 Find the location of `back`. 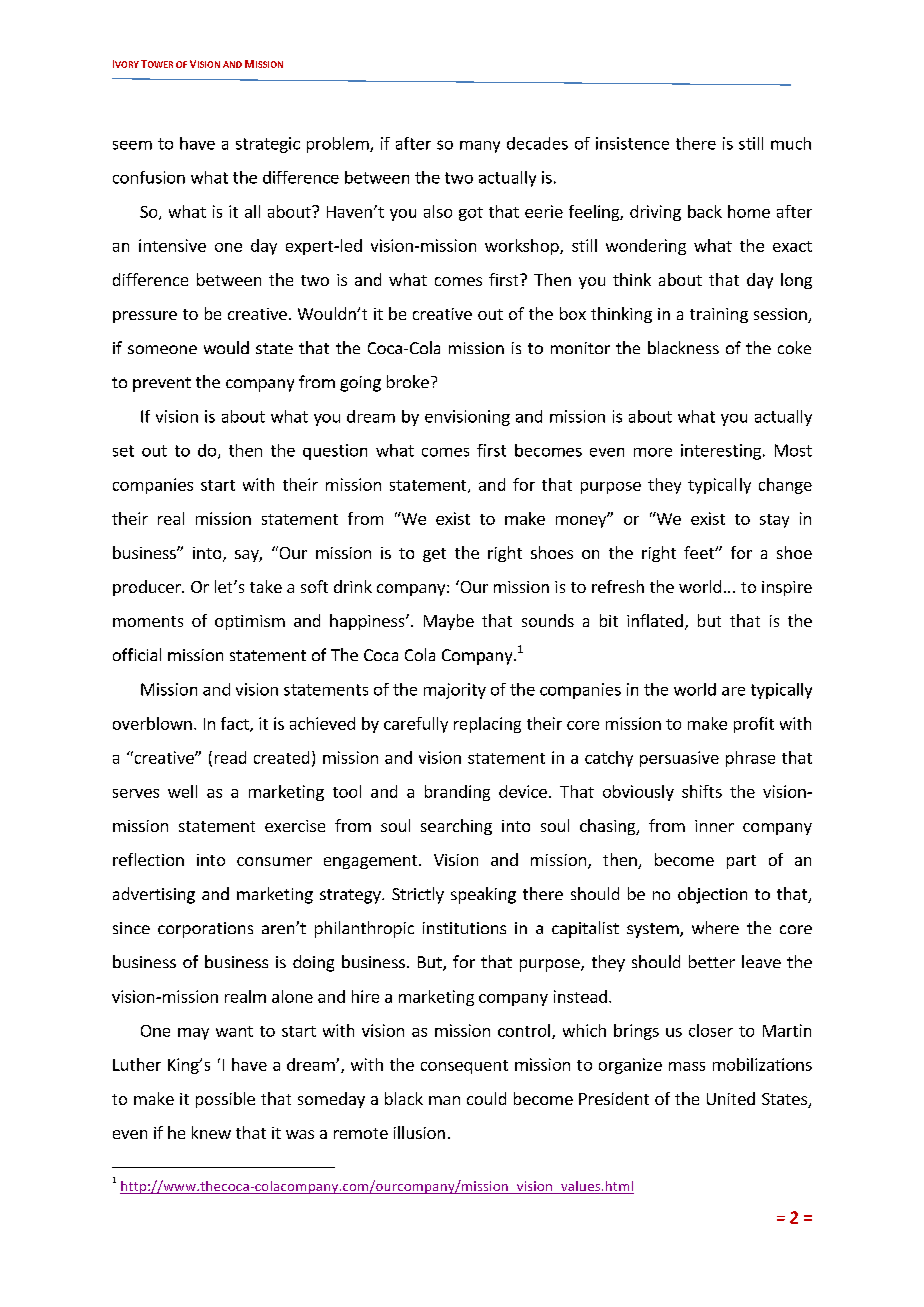

back is located at coordinates (705, 211).
